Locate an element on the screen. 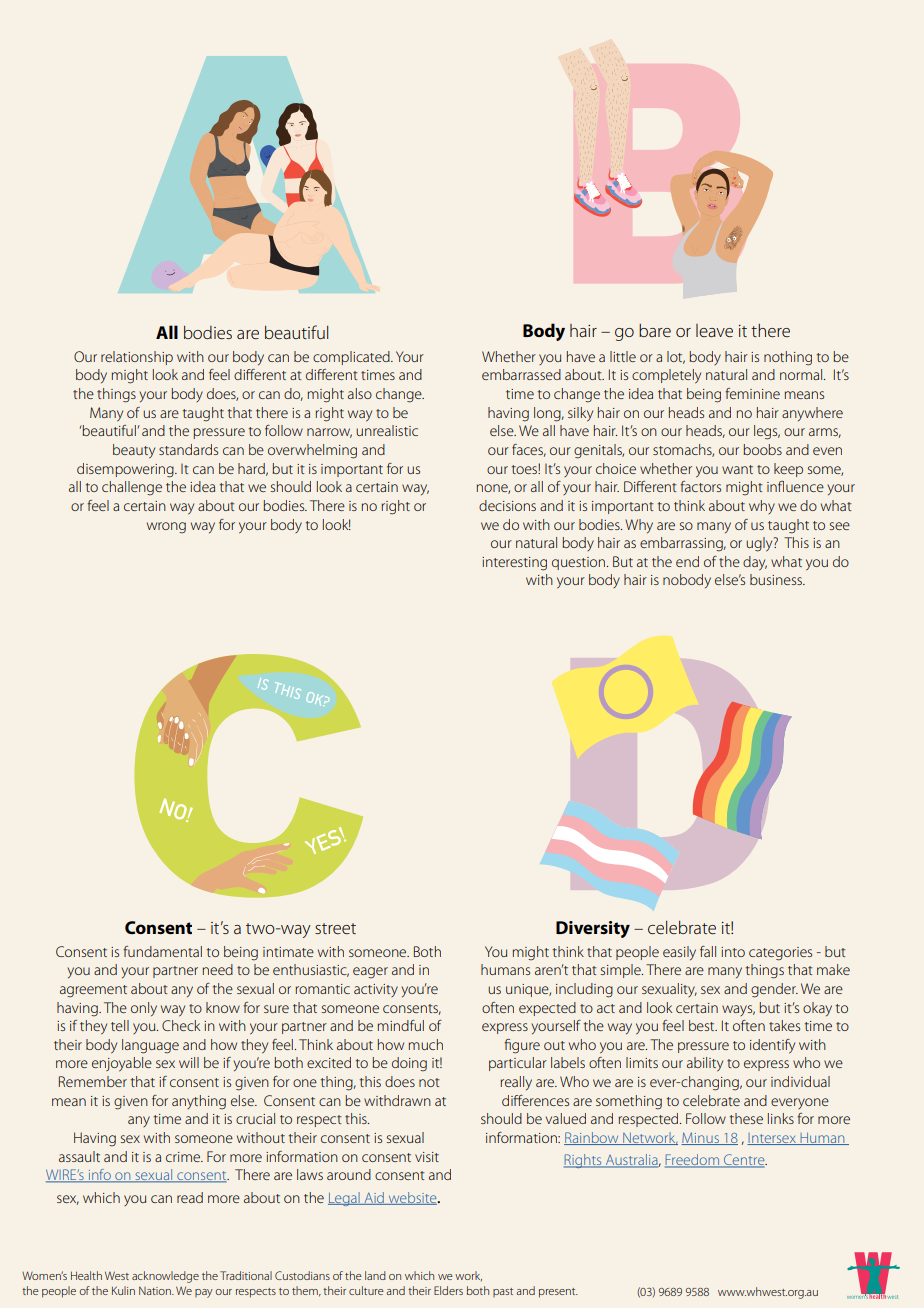 This screenshot has height=1308, width=924. feminine is located at coordinates (752, 393).
